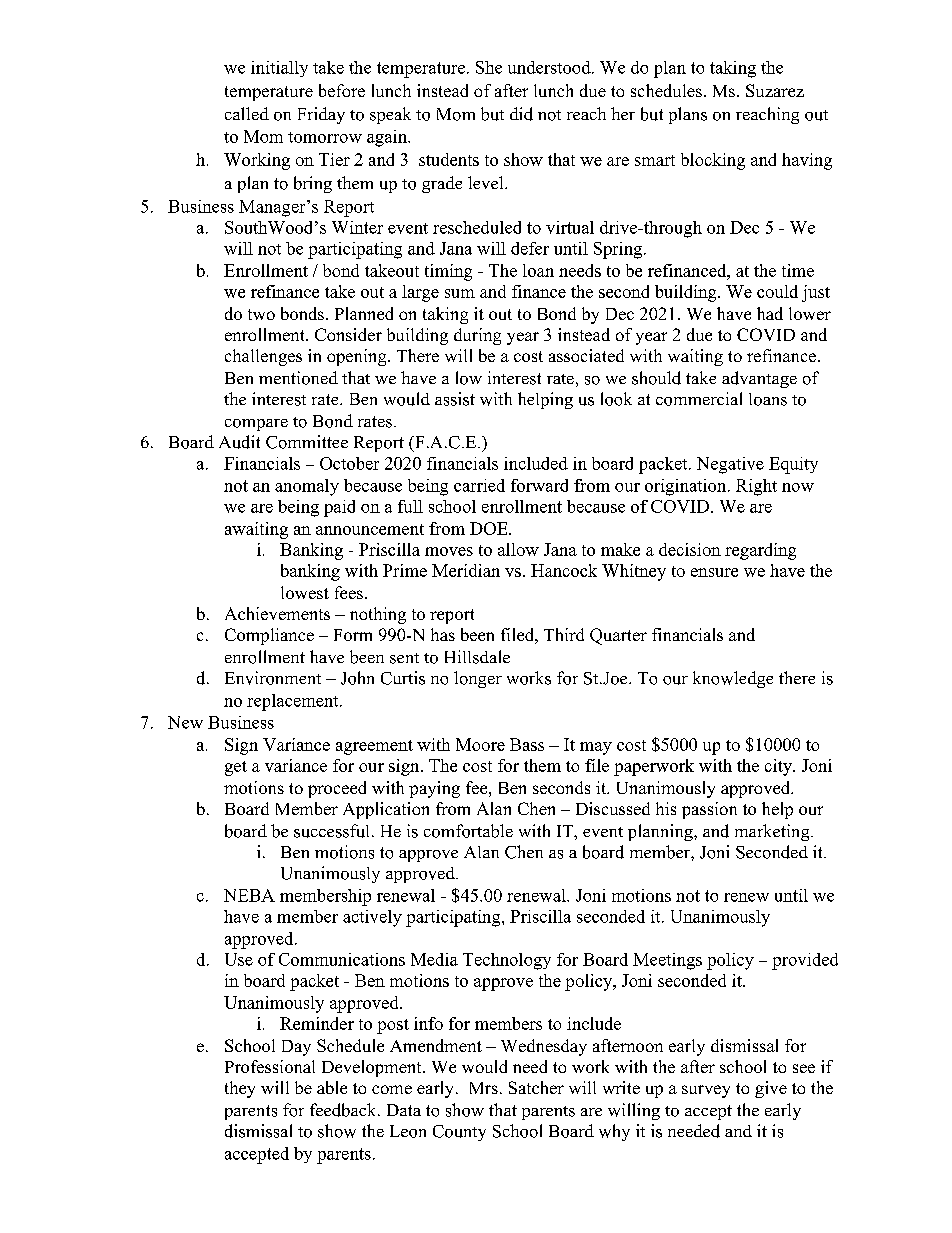  I want to click on give, so click(771, 1089).
